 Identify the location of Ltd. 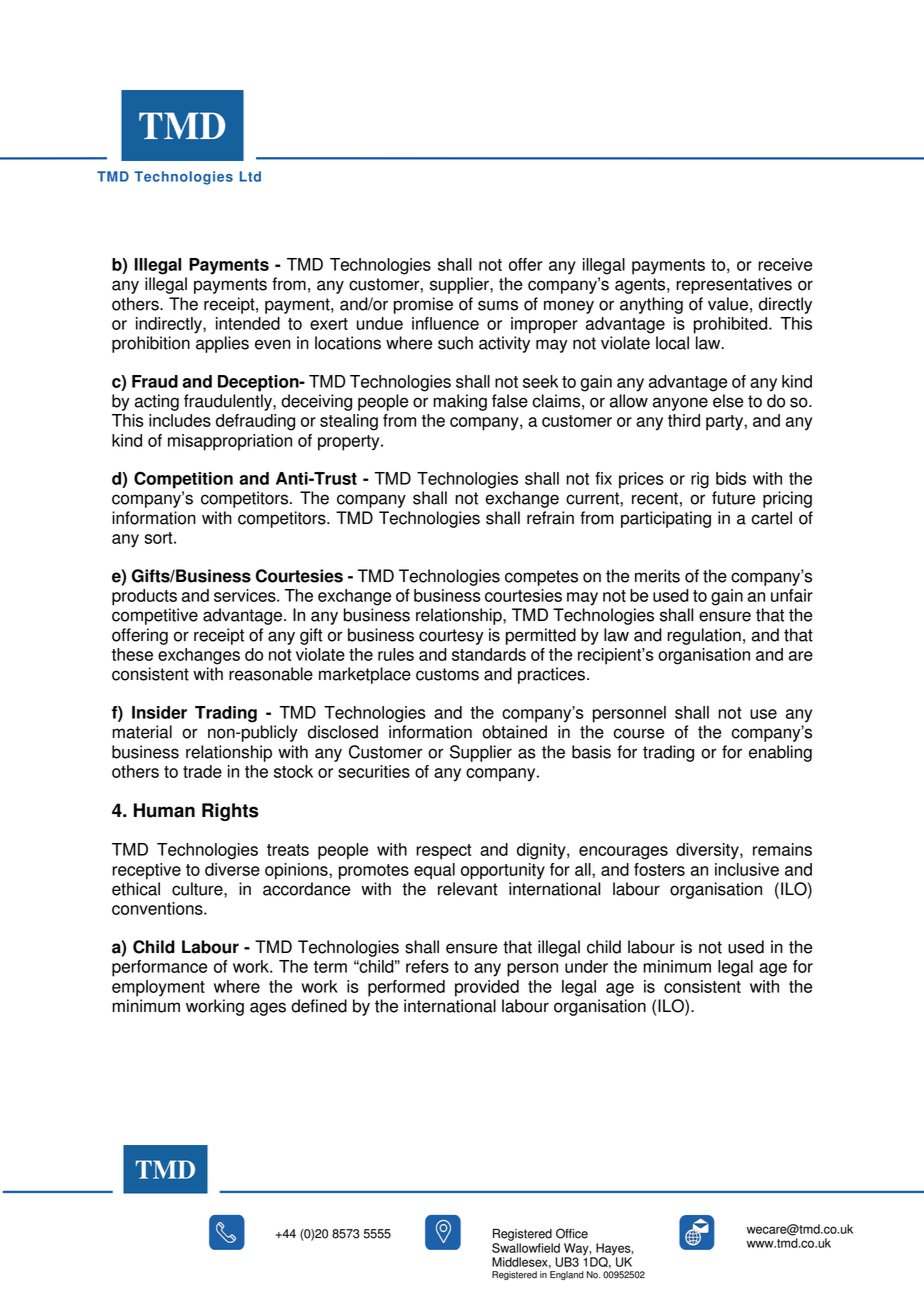
(250, 176).
